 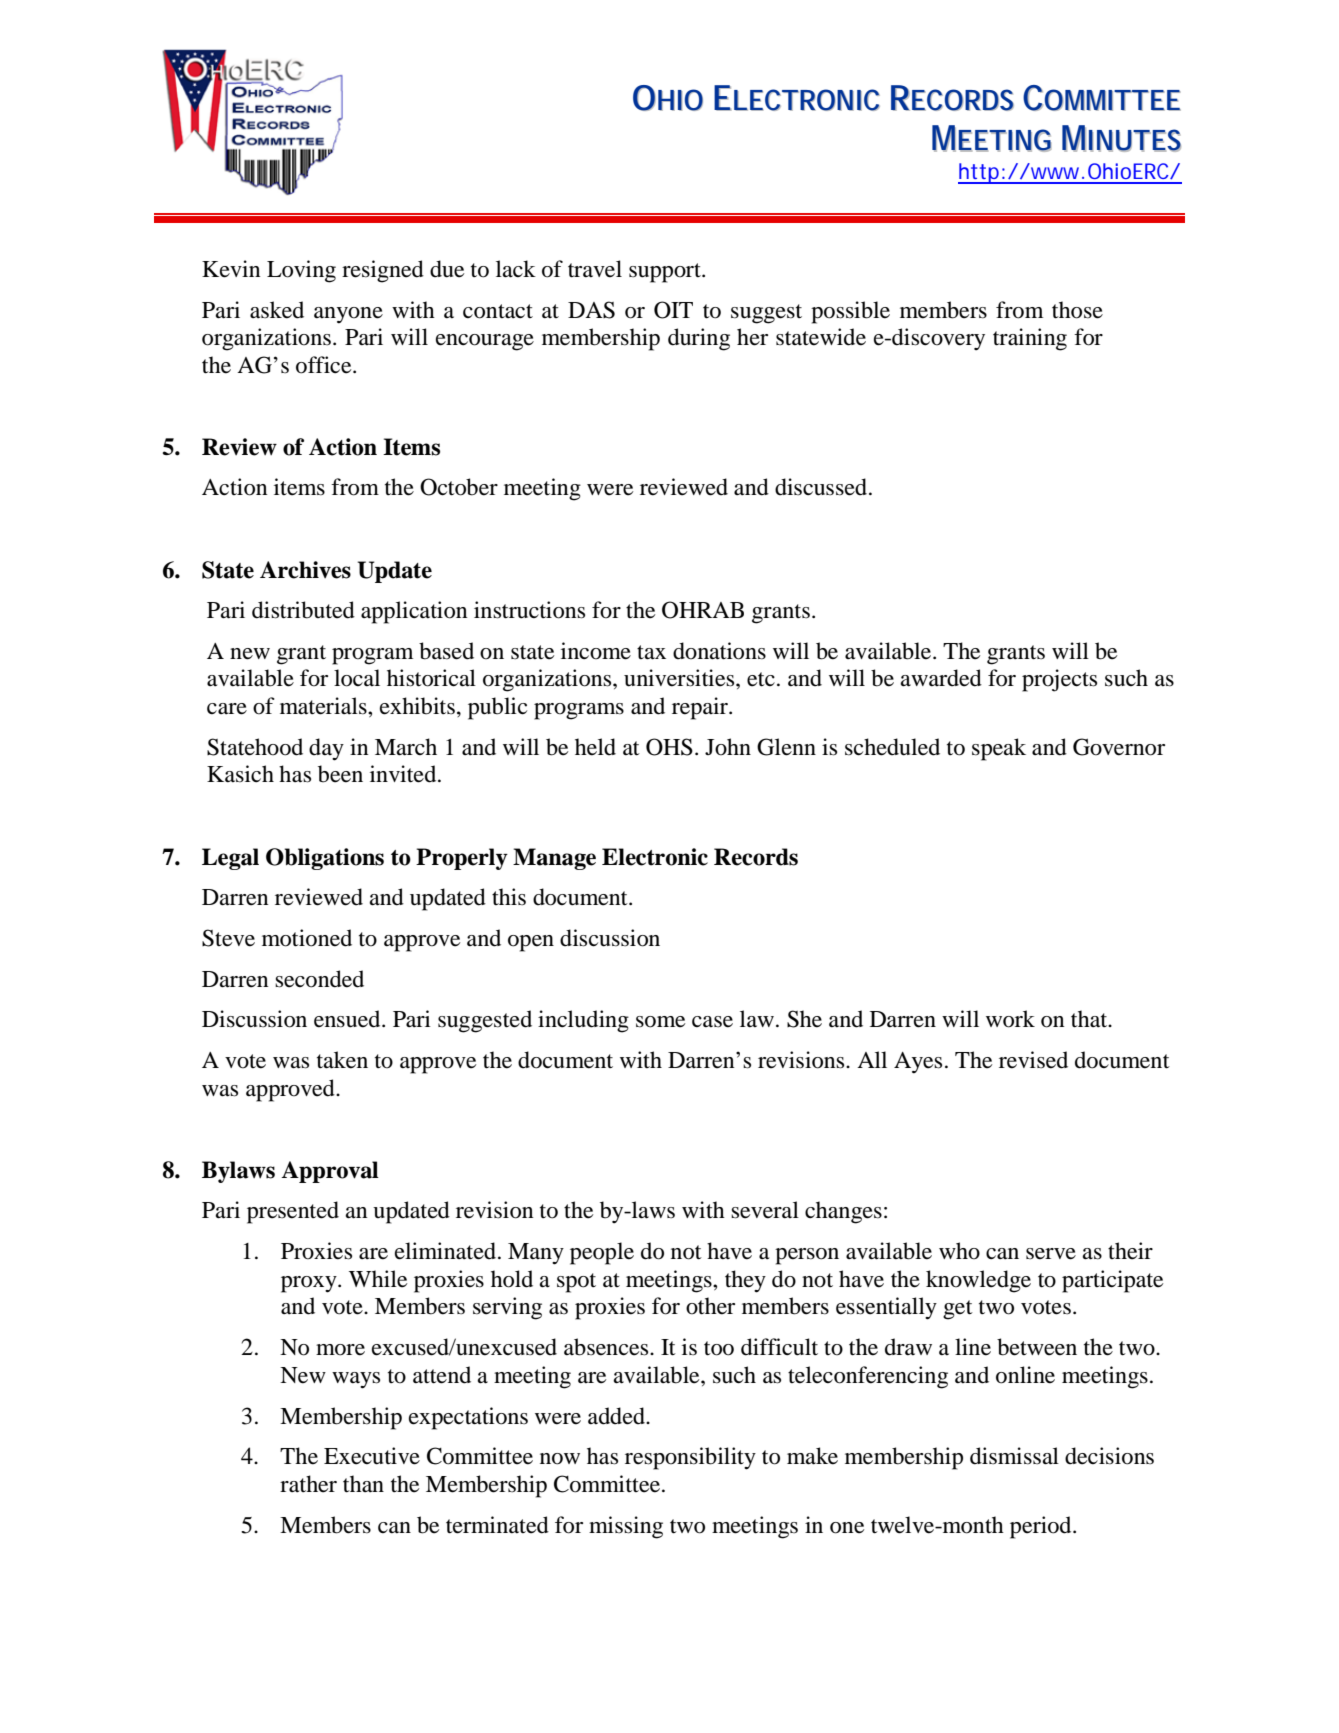 I want to click on projects, so click(x=1059, y=680).
